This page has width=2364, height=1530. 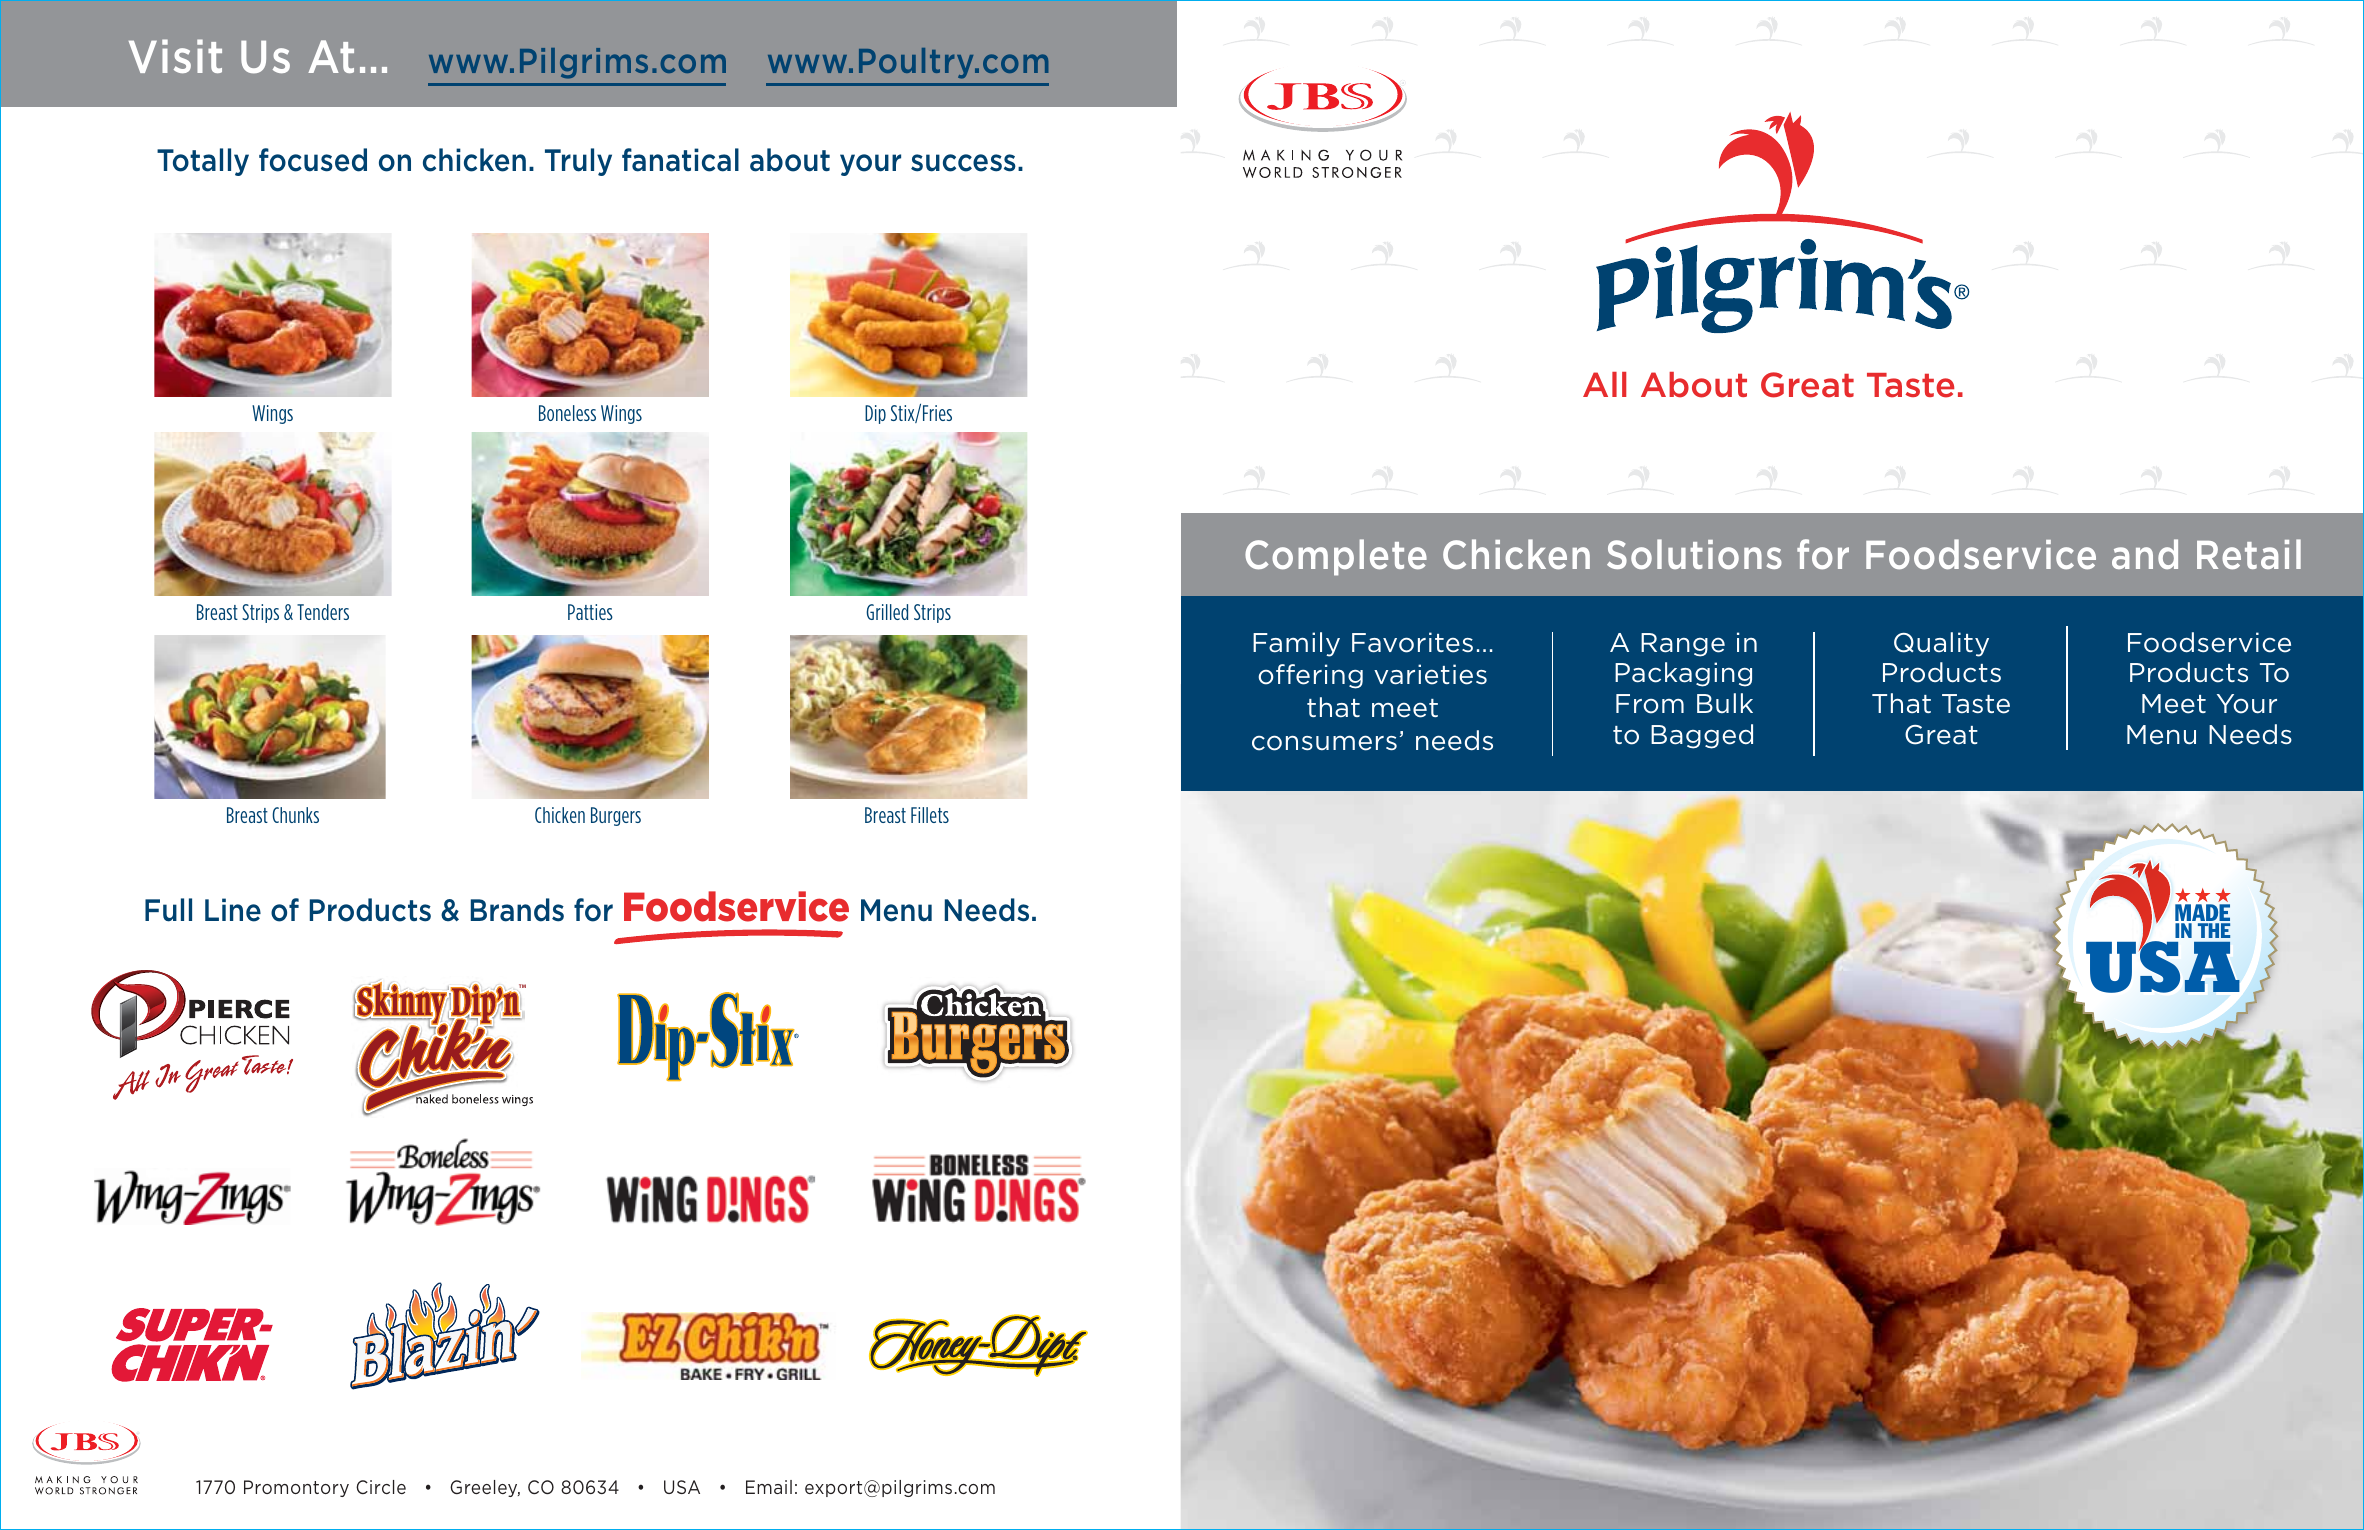 What do you see at coordinates (1725, 703) in the page?
I see `Bulk` at bounding box center [1725, 703].
